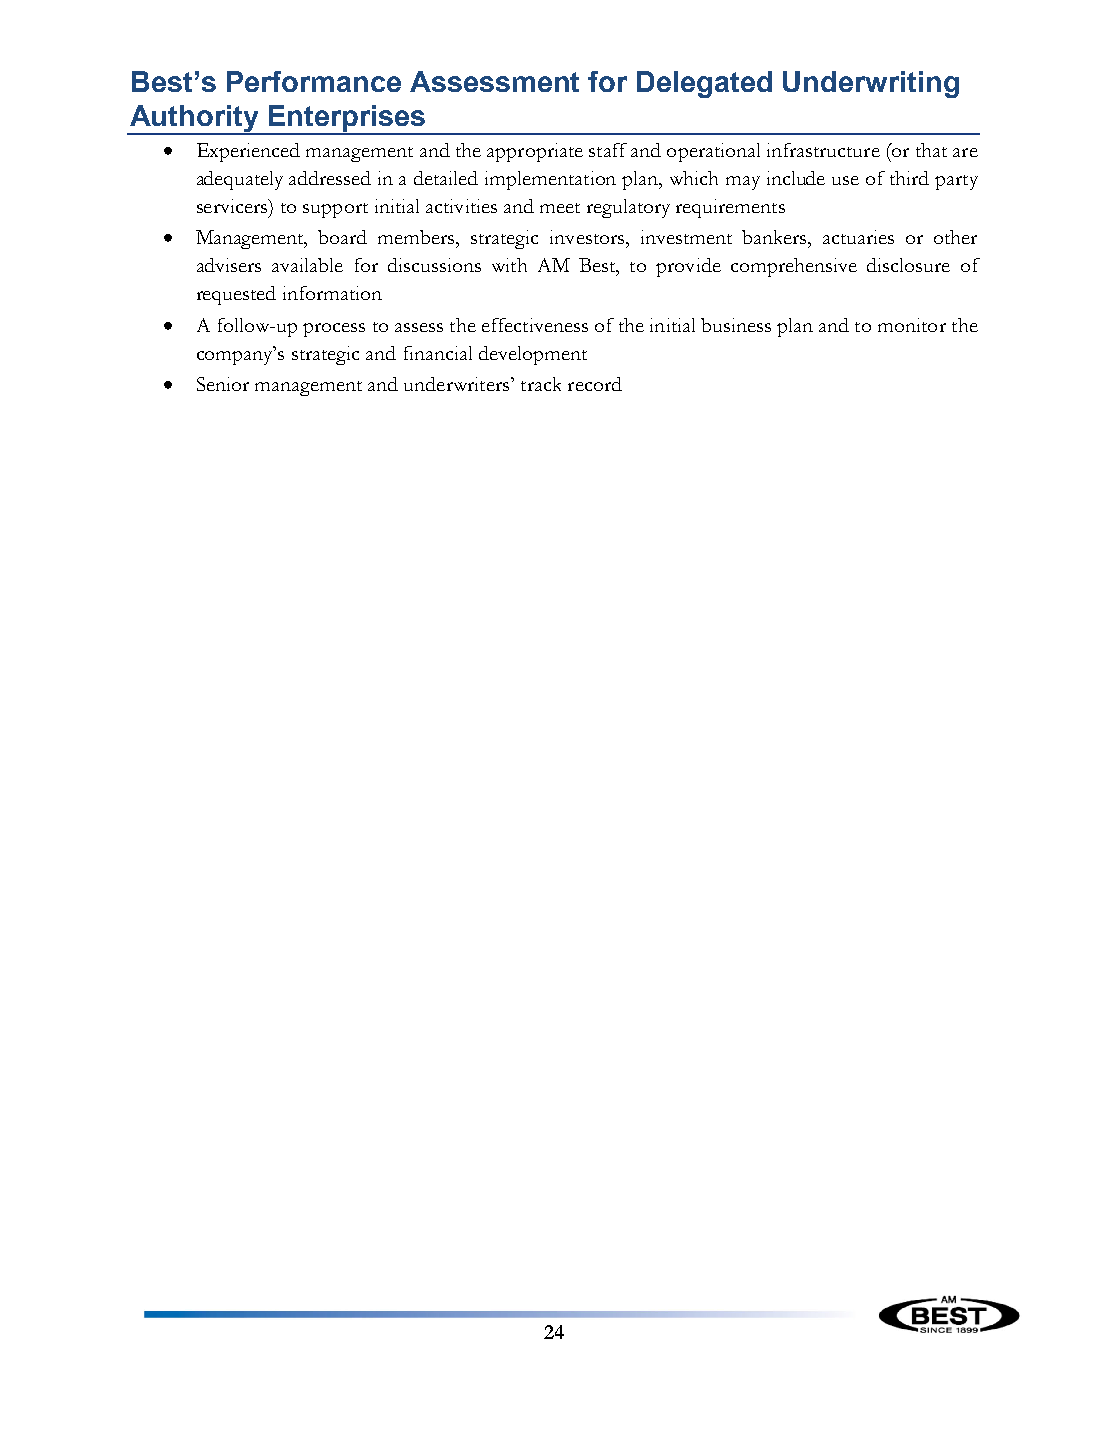 The width and height of the screenshot is (1108, 1434). What do you see at coordinates (871, 84) in the screenshot?
I see `Underwriting` at bounding box center [871, 84].
